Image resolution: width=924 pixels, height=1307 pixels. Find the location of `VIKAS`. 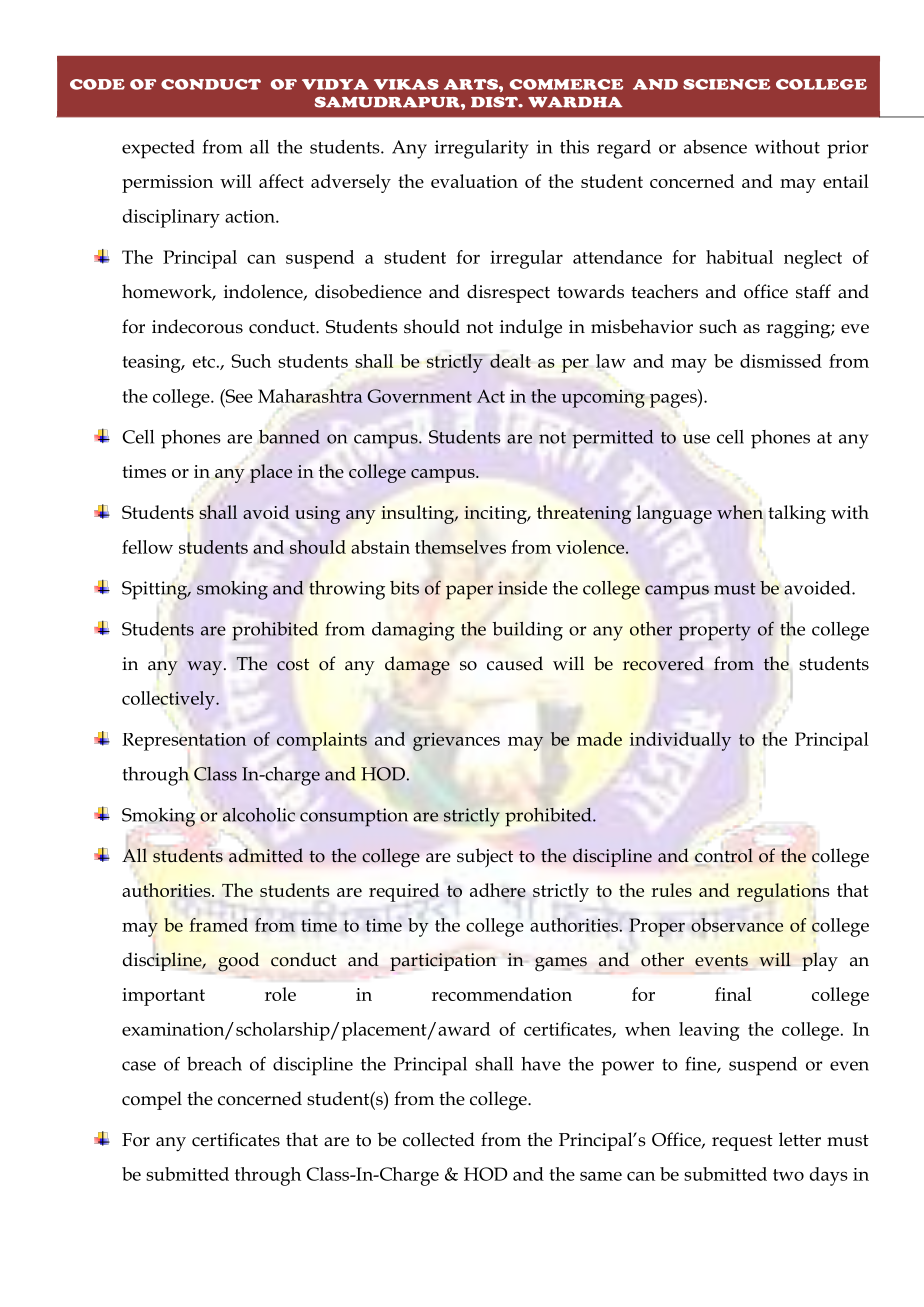

VIKAS is located at coordinates (406, 84).
